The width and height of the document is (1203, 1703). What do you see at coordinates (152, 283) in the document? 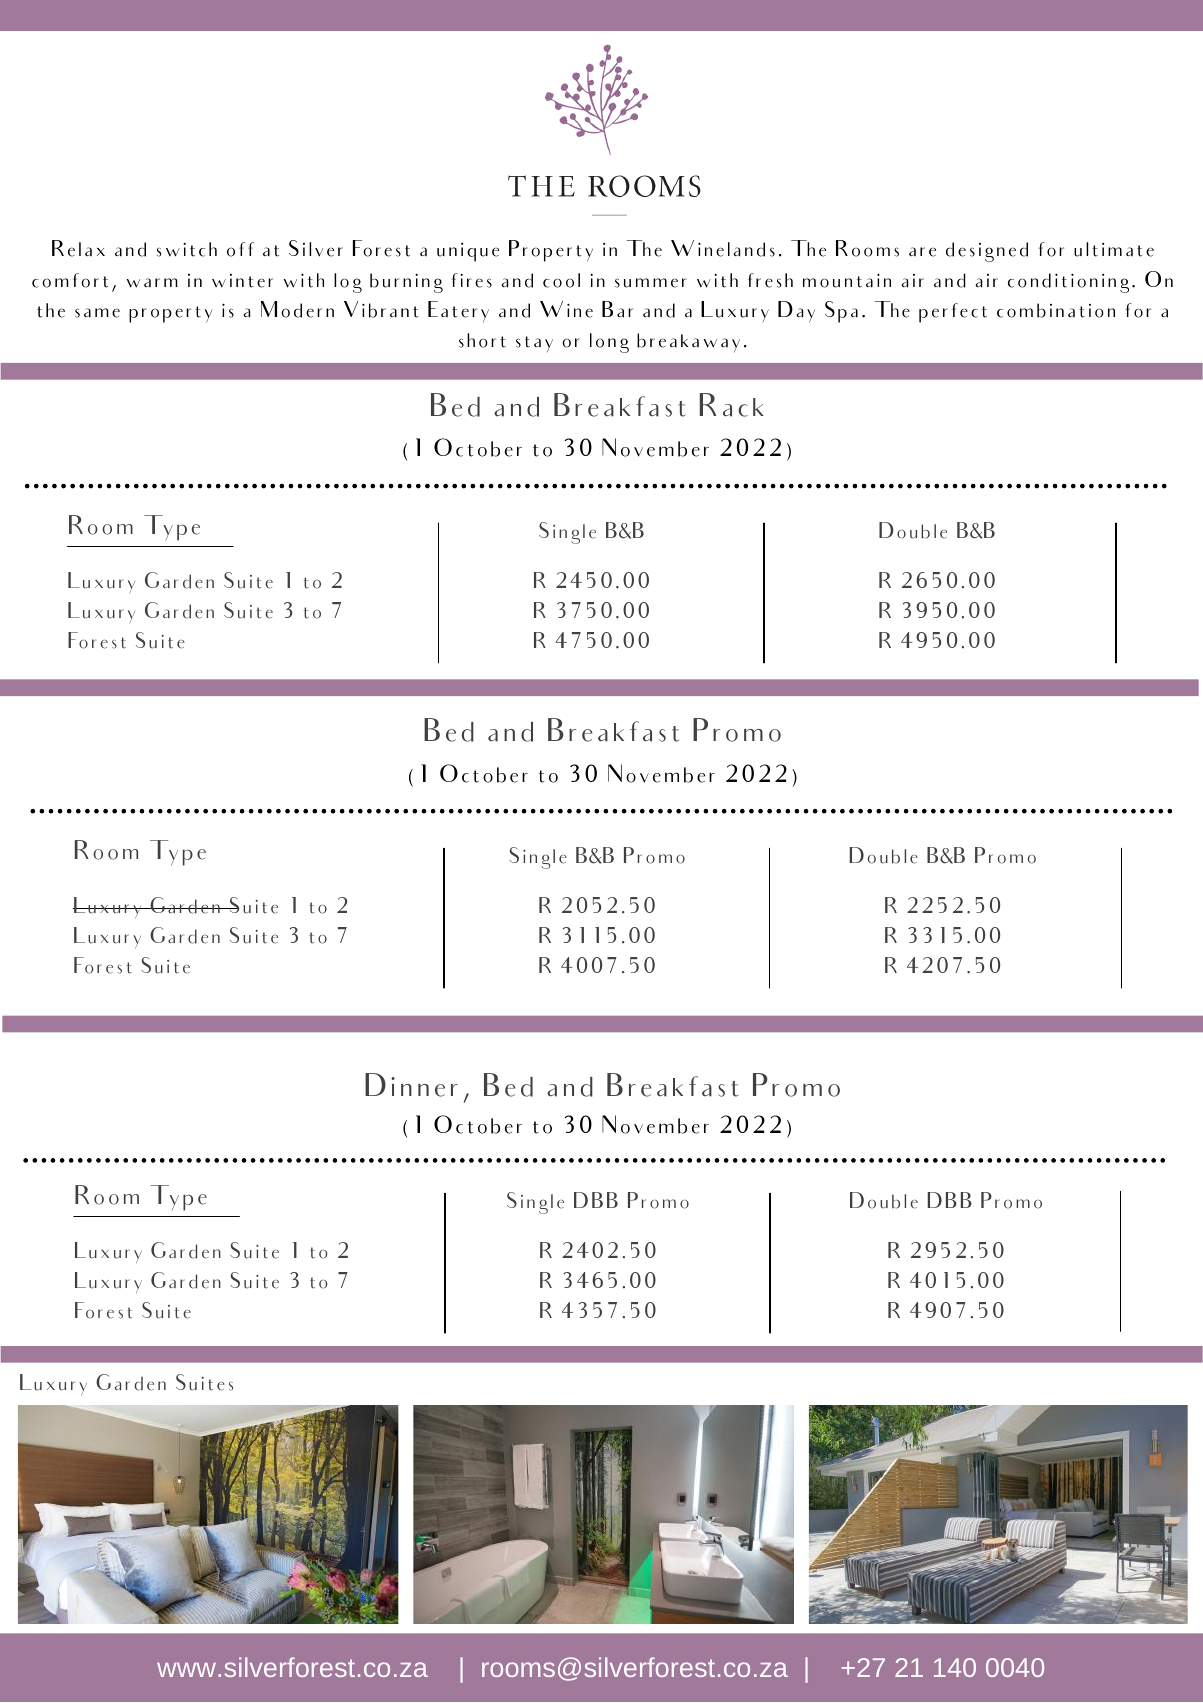
I see `warm` at bounding box center [152, 283].
